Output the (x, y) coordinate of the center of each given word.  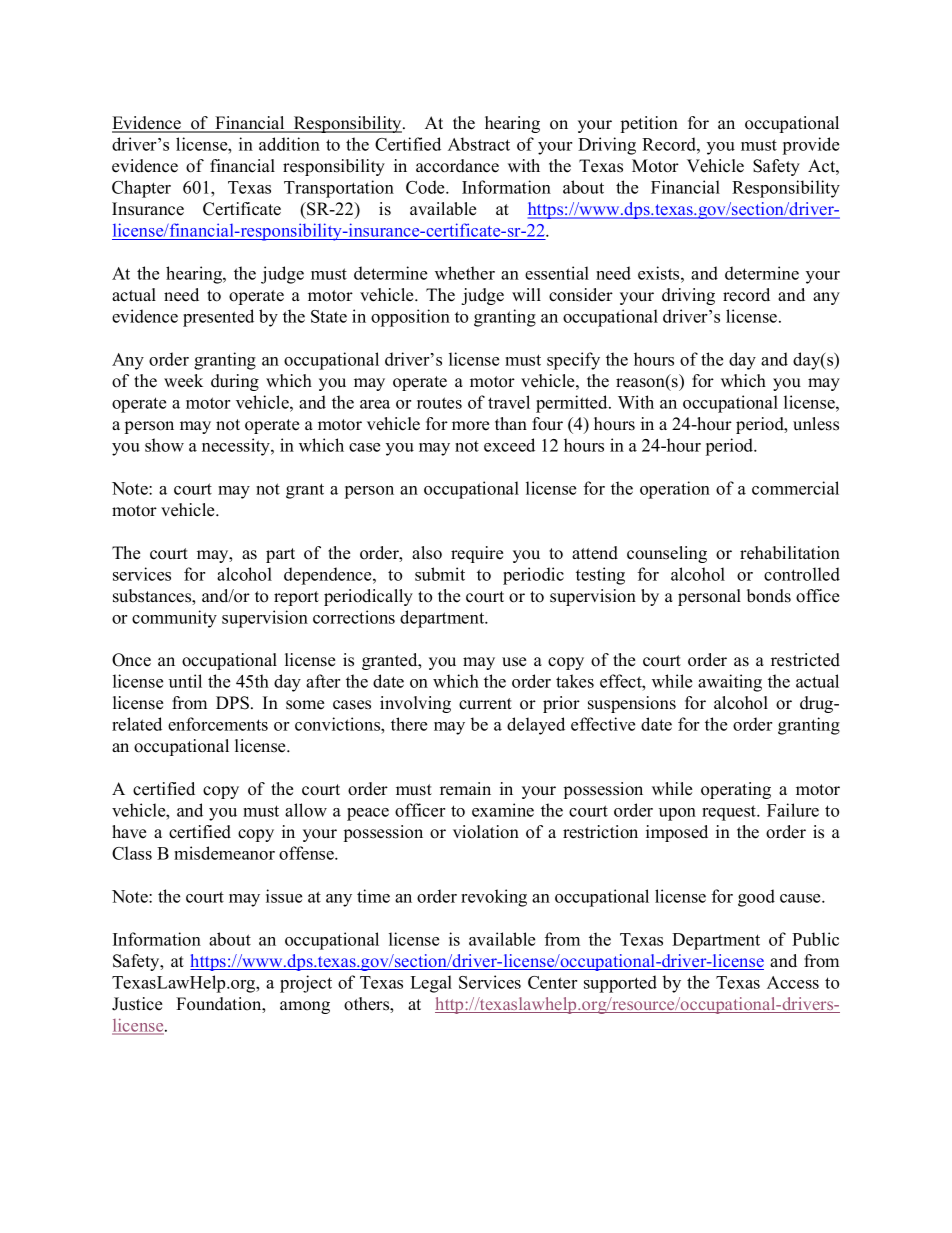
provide (811, 146)
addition (289, 144)
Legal (431, 984)
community (174, 619)
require (477, 554)
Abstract (479, 144)
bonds (769, 596)
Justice (137, 1004)
